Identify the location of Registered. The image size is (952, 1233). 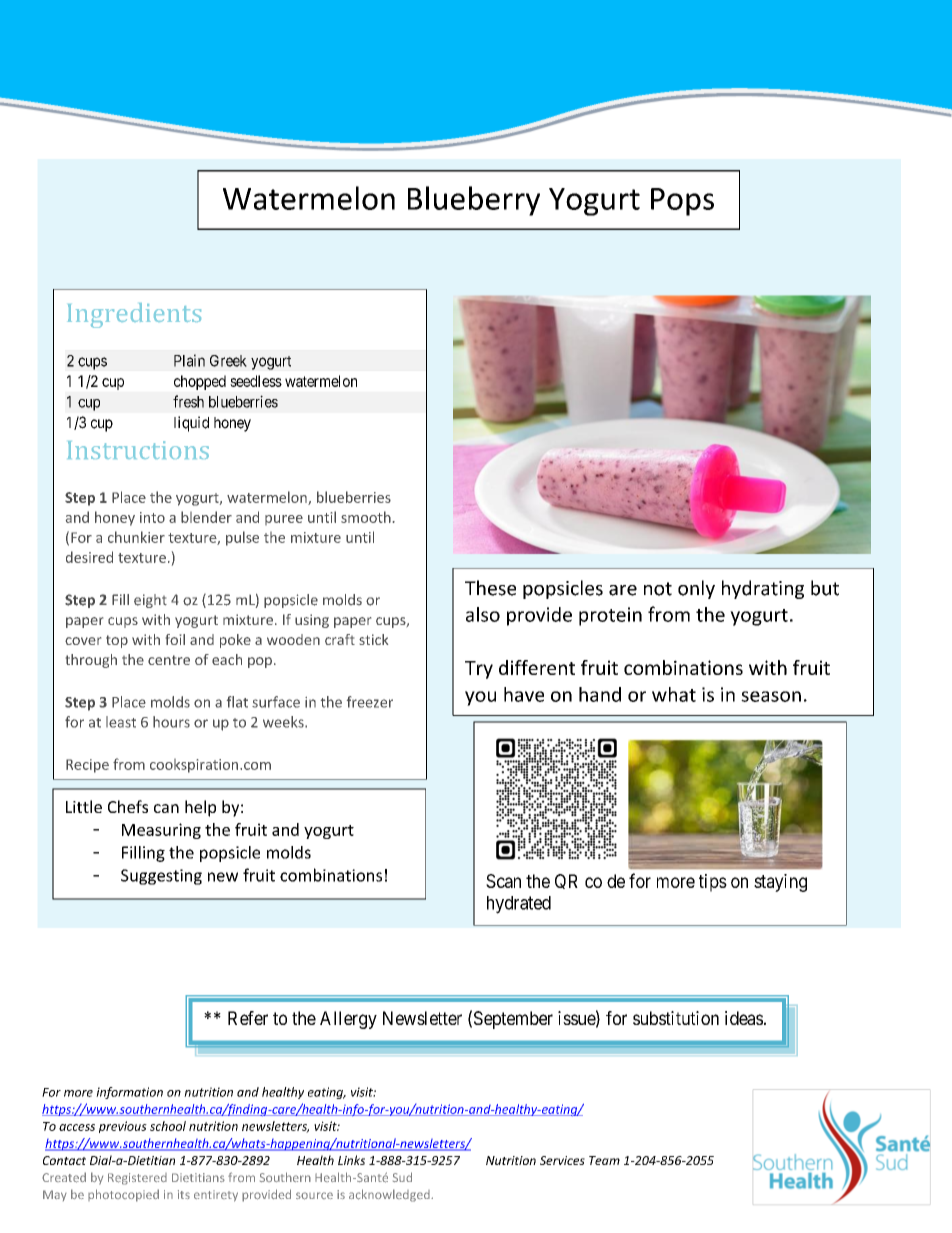
(137, 1179).
